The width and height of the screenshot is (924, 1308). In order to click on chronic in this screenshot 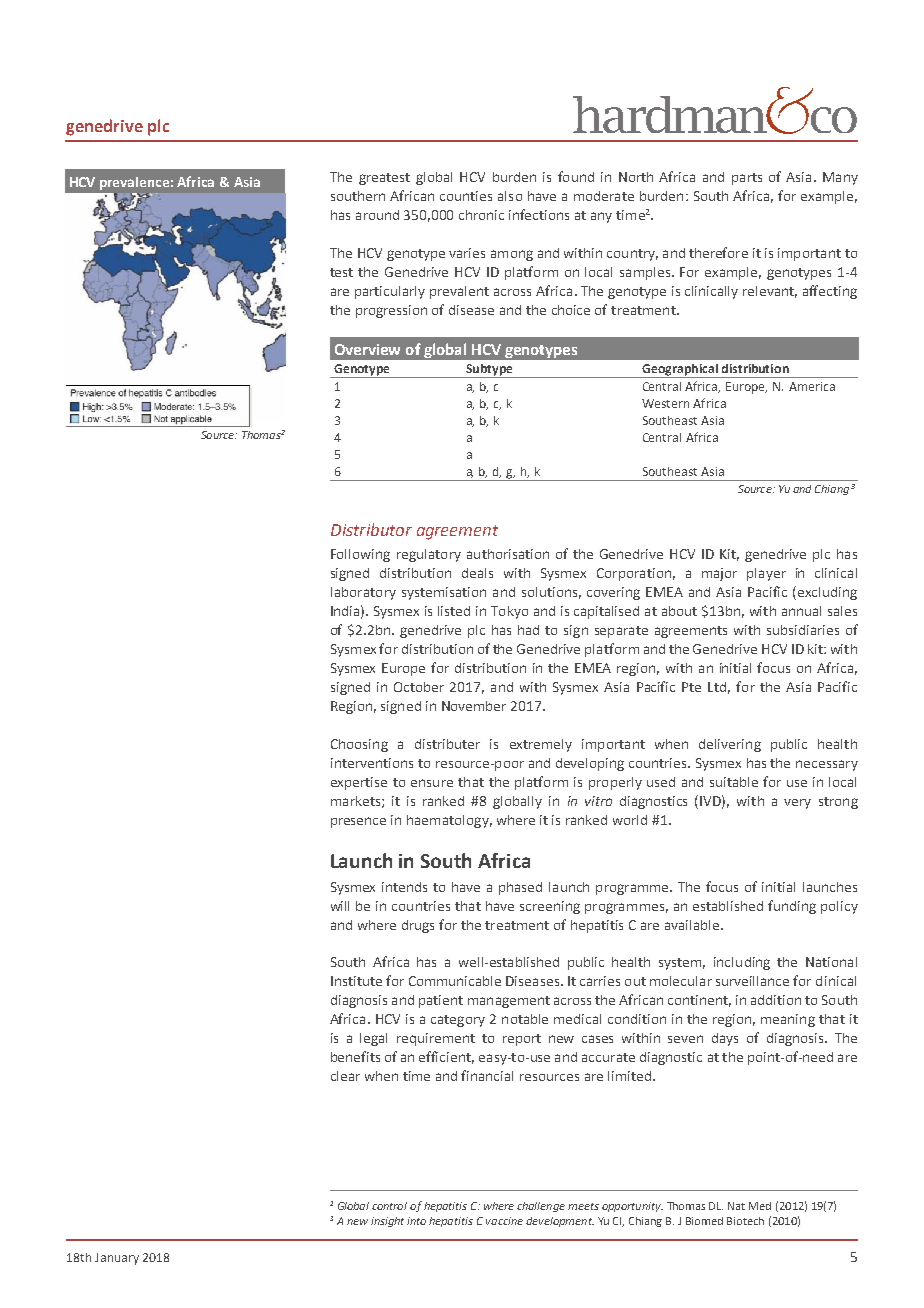, I will do `click(481, 215)`.
